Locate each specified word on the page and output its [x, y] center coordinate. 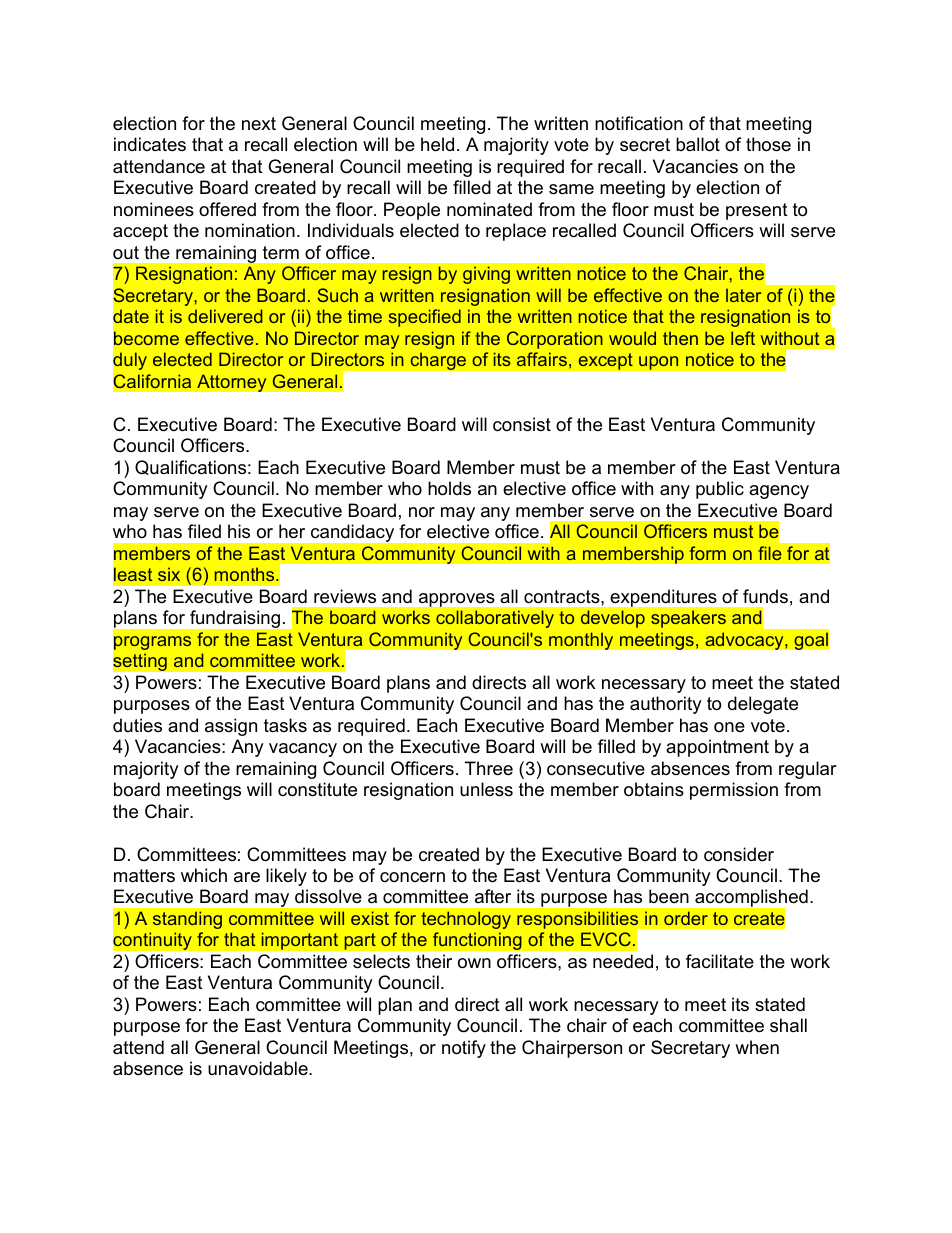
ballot [698, 144]
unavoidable [259, 1068]
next [259, 123]
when [757, 1047]
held [437, 144]
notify [464, 1049]
